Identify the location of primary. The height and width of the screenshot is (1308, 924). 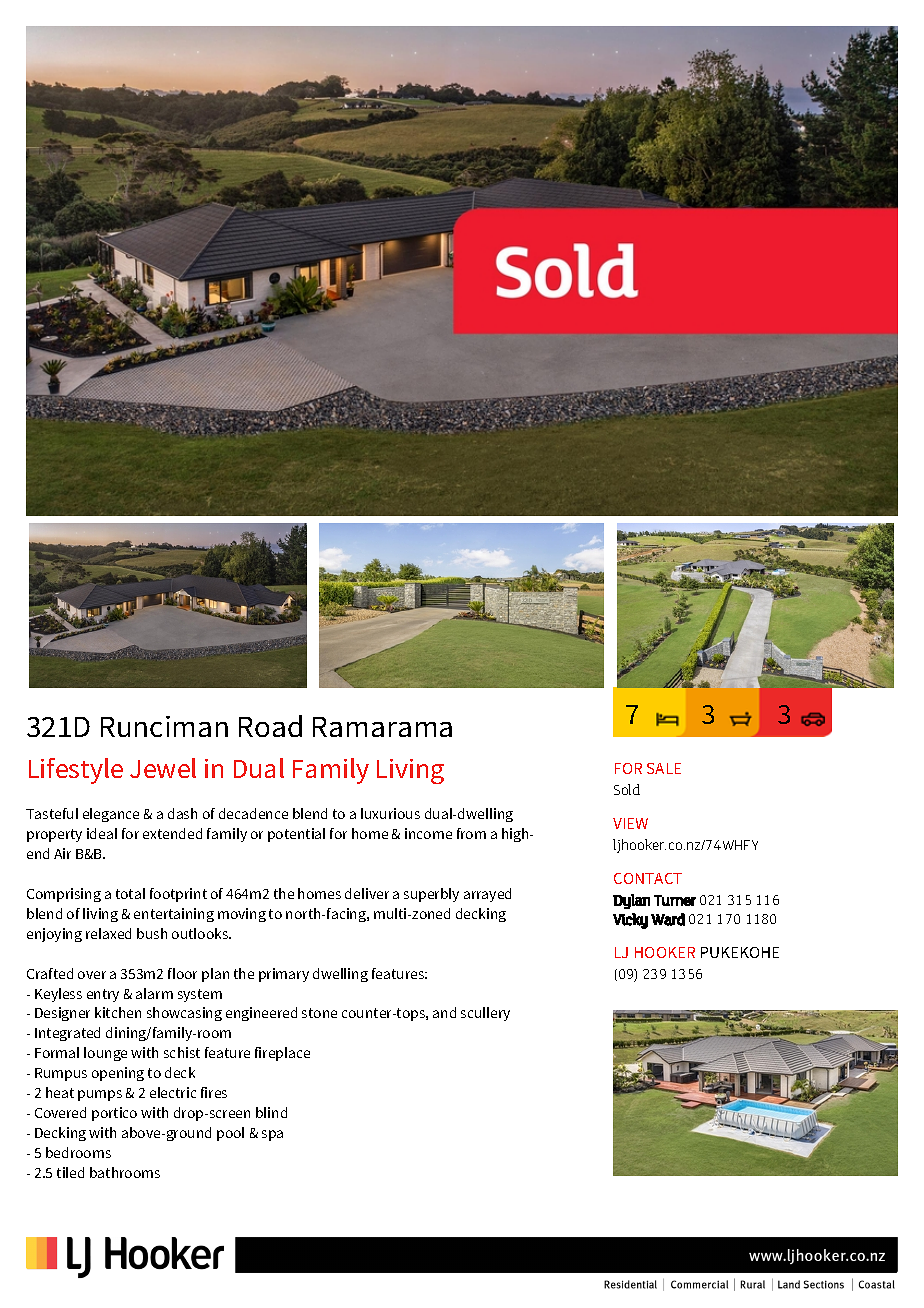
(284, 975).
